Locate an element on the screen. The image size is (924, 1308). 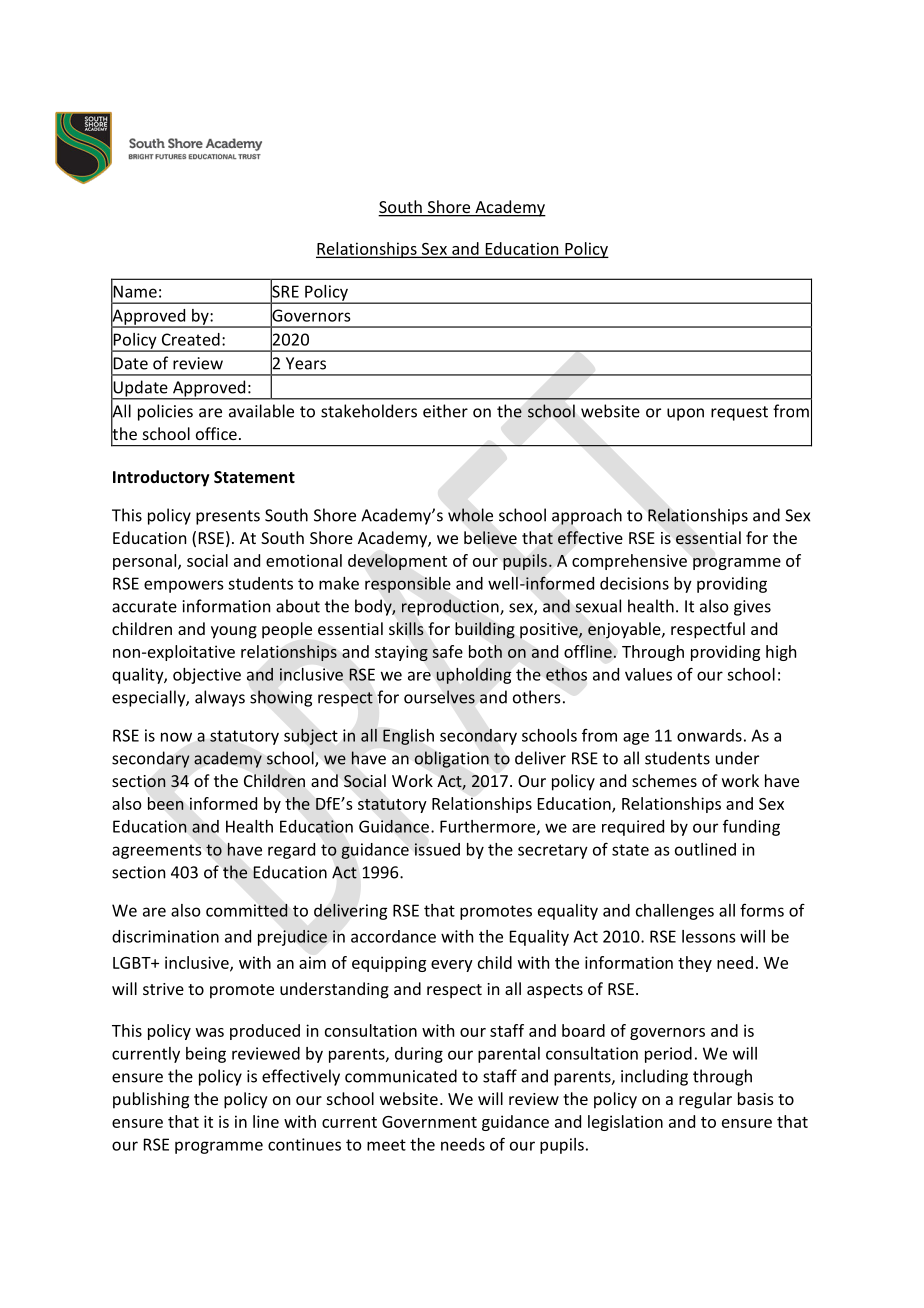
upon is located at coordinates (685, 414).
